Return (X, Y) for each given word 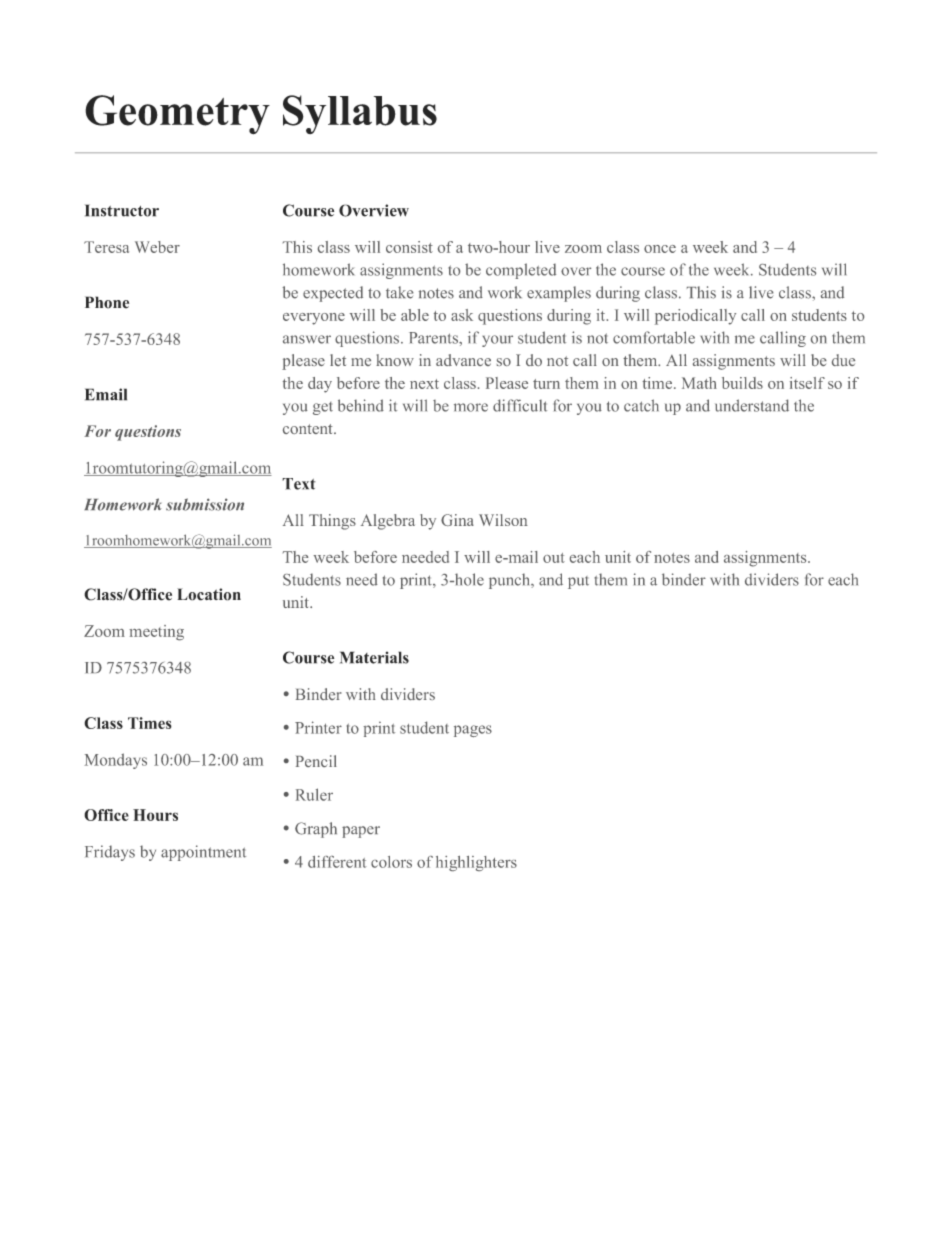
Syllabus (360, 114)
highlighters (476, 863)
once (660, 249)
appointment (203, 853)
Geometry (177, 115)
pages (473, 731)
